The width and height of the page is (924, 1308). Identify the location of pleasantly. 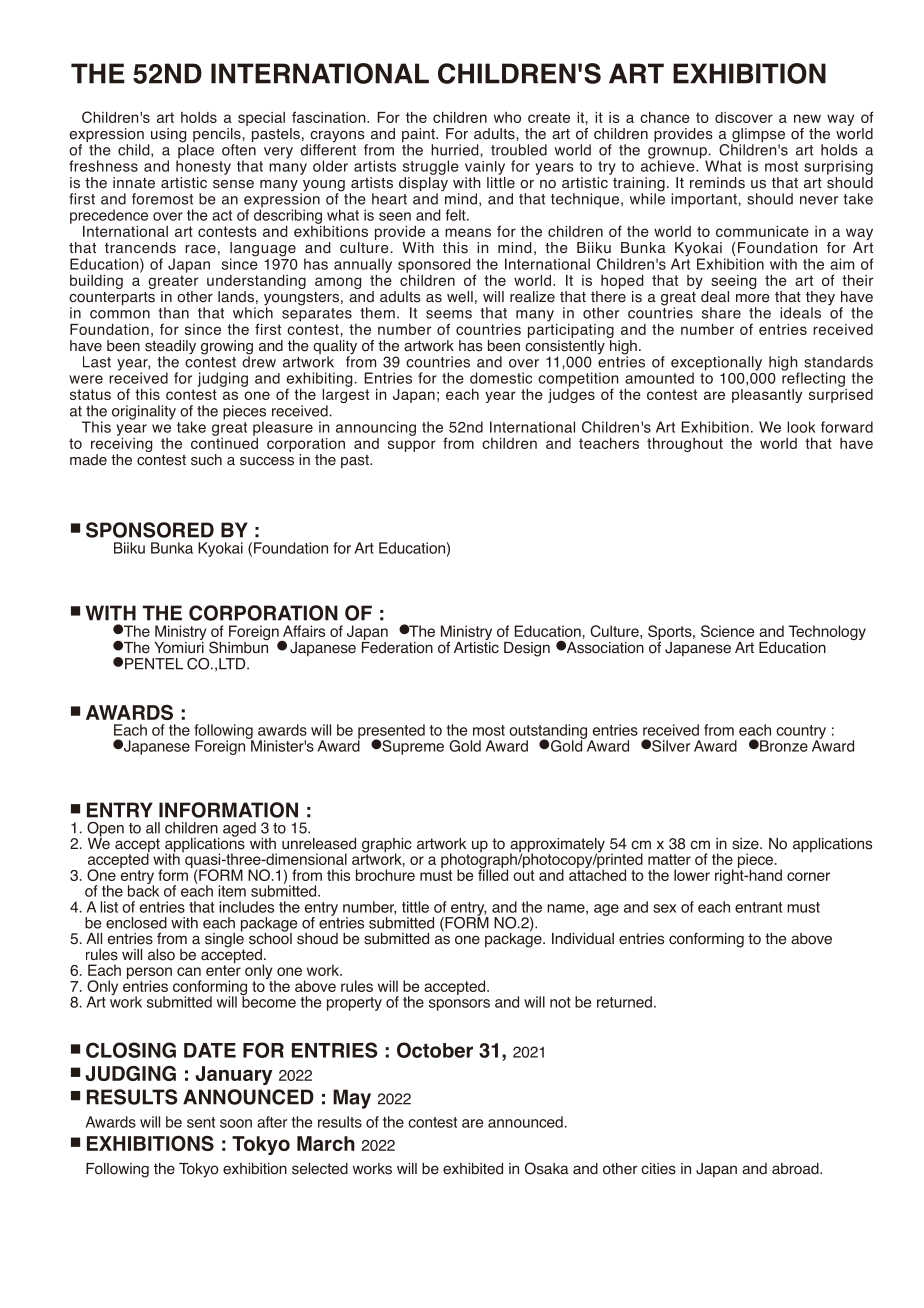
(767, 396).
